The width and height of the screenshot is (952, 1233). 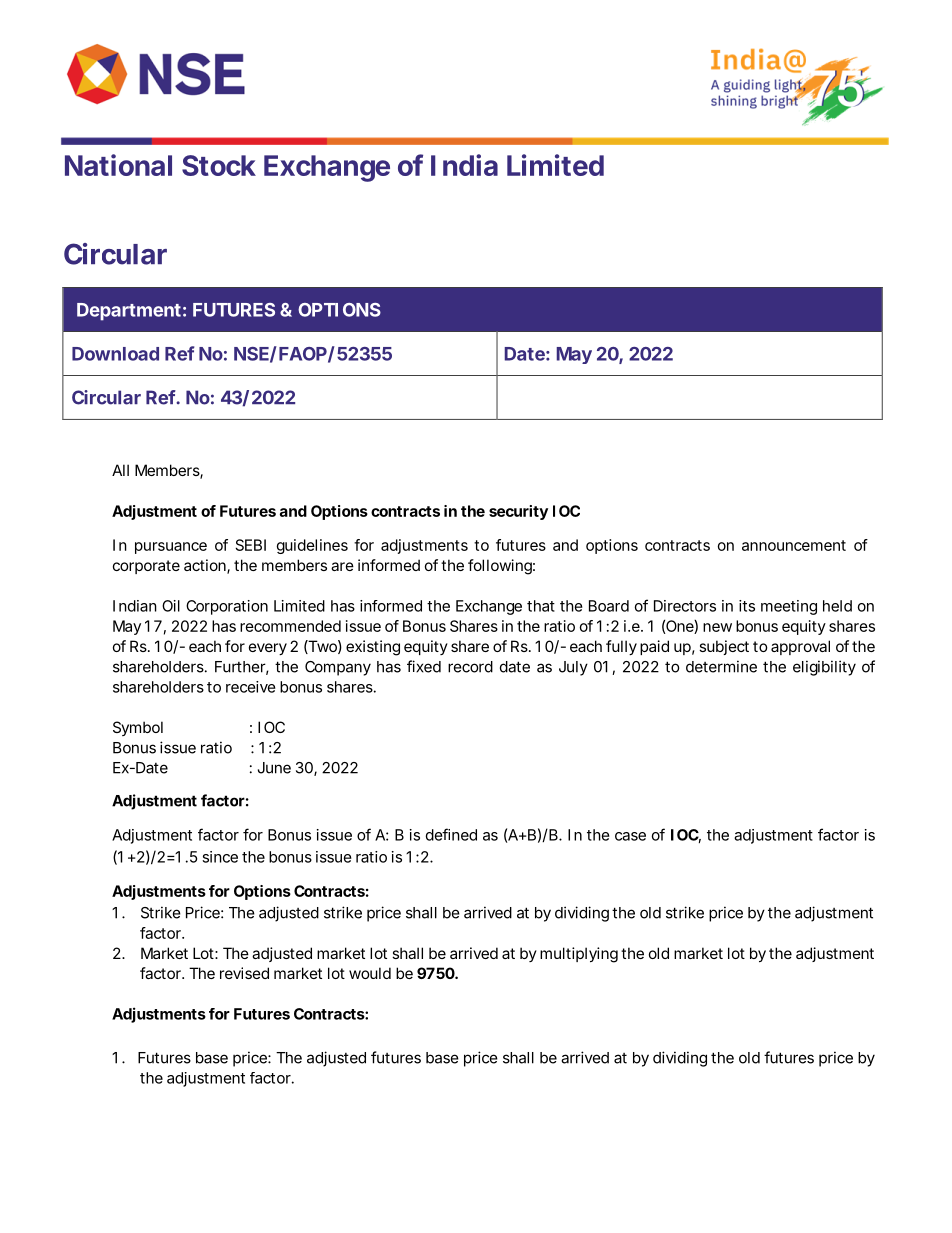 What do you see at coordinates (274, 768) in the screenshot?
I see `June` at bounding box center [274, 768].
